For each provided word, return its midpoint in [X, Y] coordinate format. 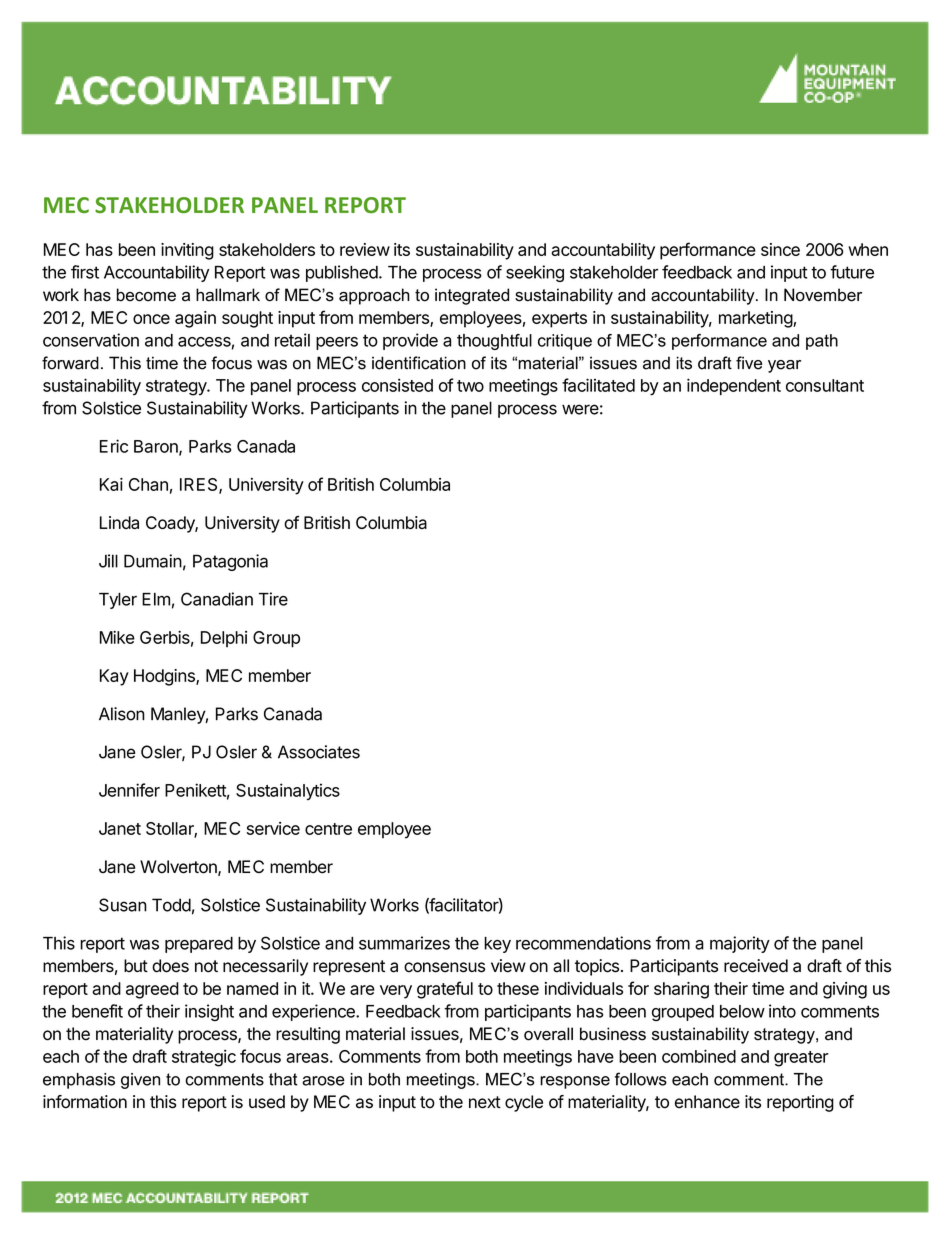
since [780, 249]
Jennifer [129, 790]
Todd [171, 905]
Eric [114, 446]
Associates [319, 752]
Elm [156, 599]
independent [734, 386]
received [756, 966]
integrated [472, 296]
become [146, 295]
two [470, 386]
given [140, 1081]
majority [740, 944]
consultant [825, 385]
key [497, 945]
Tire [273, 599]
